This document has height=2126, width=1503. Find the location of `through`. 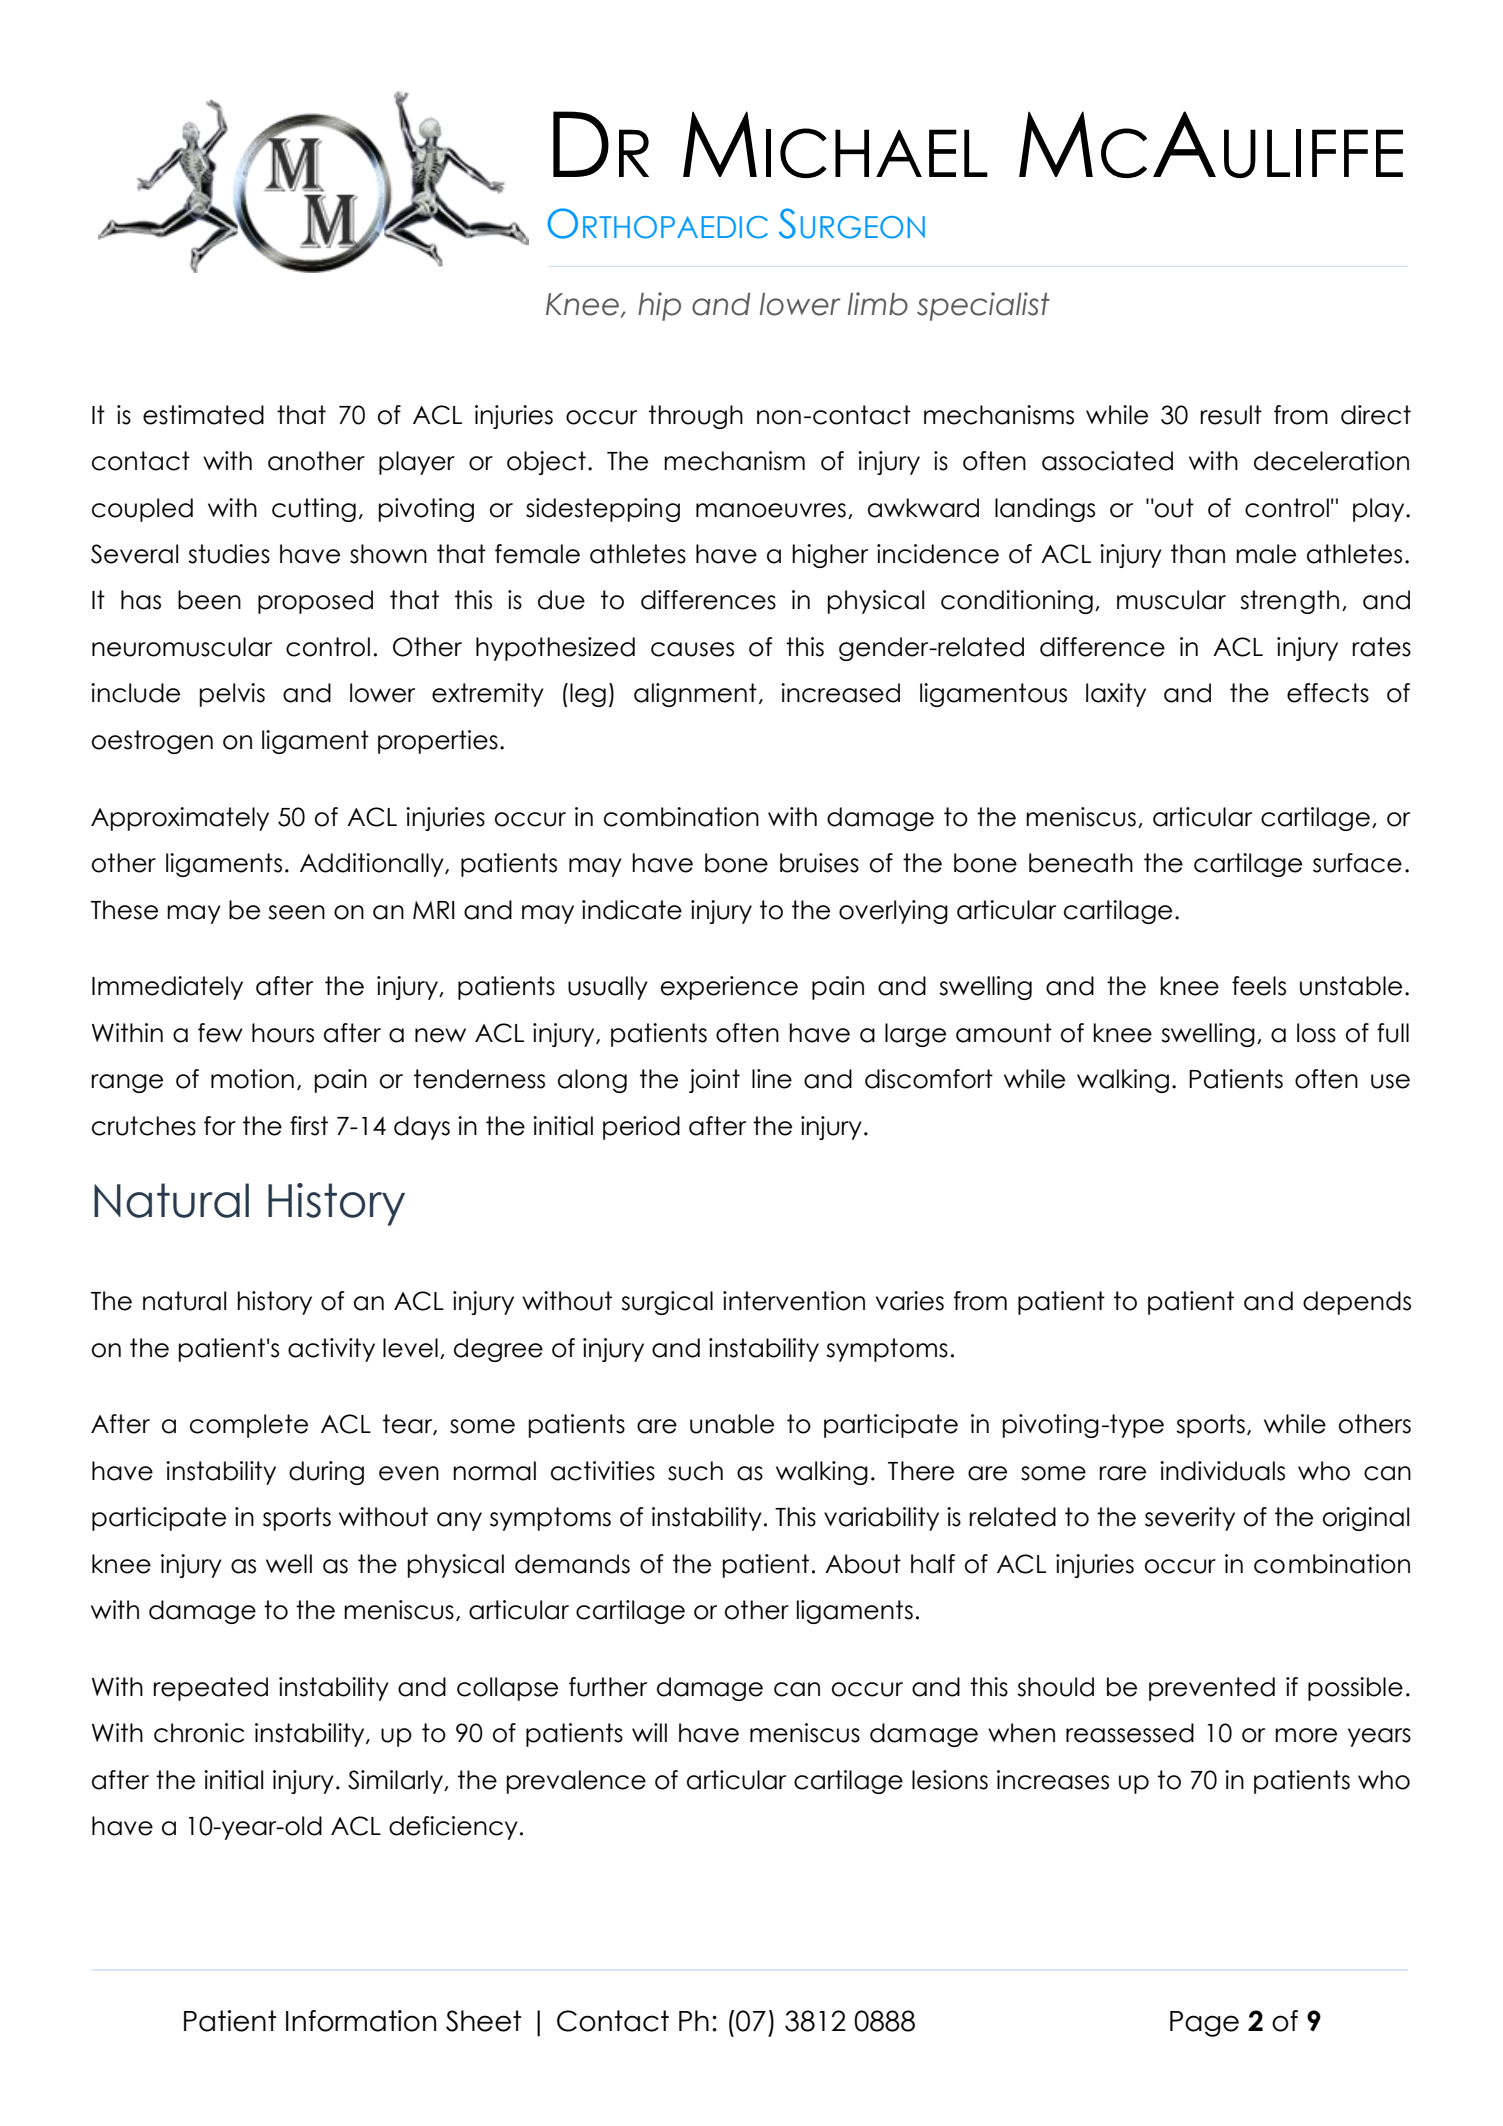

through is located at coordinates (696, 417).
